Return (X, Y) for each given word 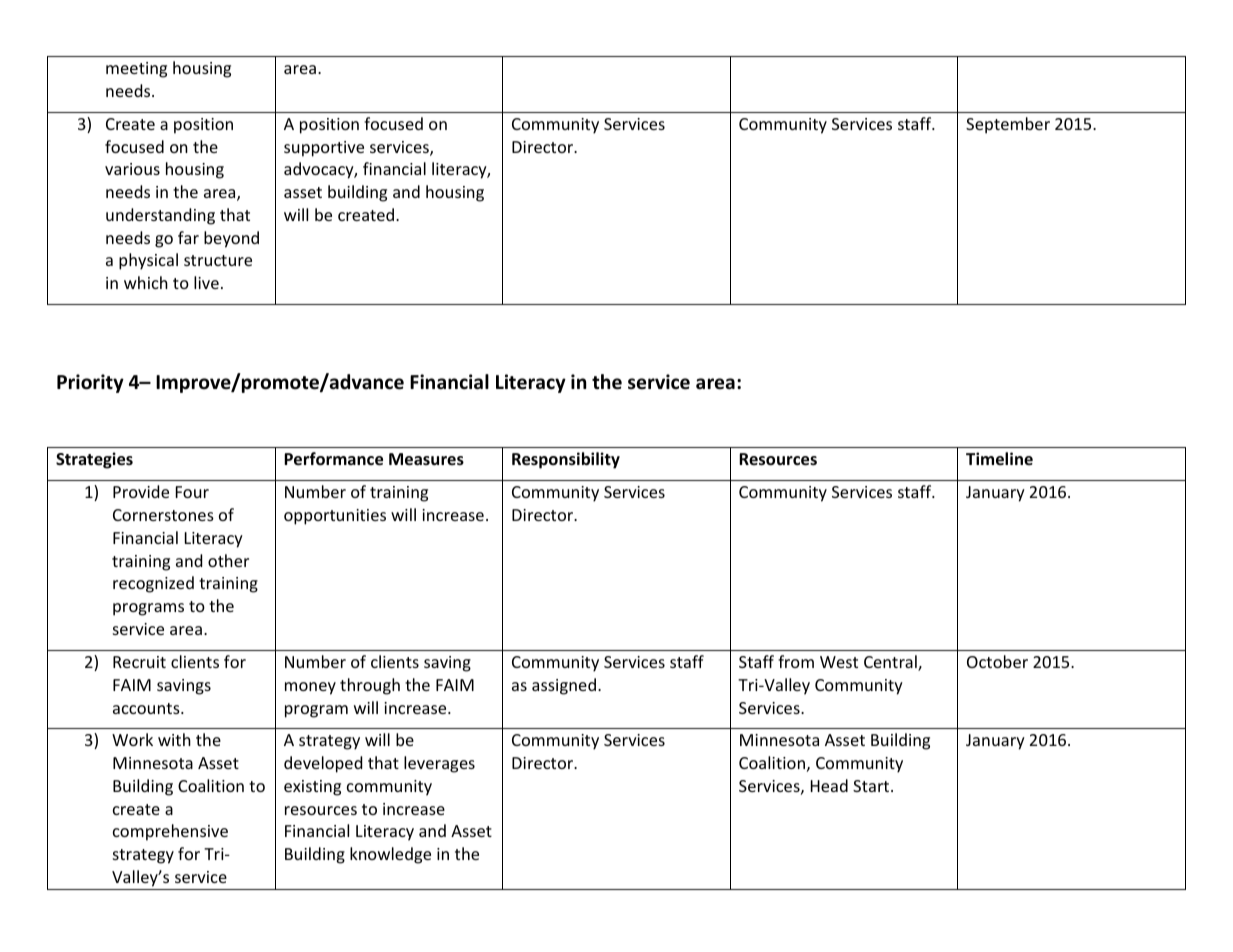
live (206, 282)
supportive (324, 149)
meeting (136, 70)
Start (872, 786)
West (839, 662)
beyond (231, 239)
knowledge (390, 855)
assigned (564, 686)
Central (891, 663)
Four (192, 492)
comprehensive (170, 832)
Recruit (139, 662)
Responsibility (566, 460)
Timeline (999, 459)
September (1008, 125)
